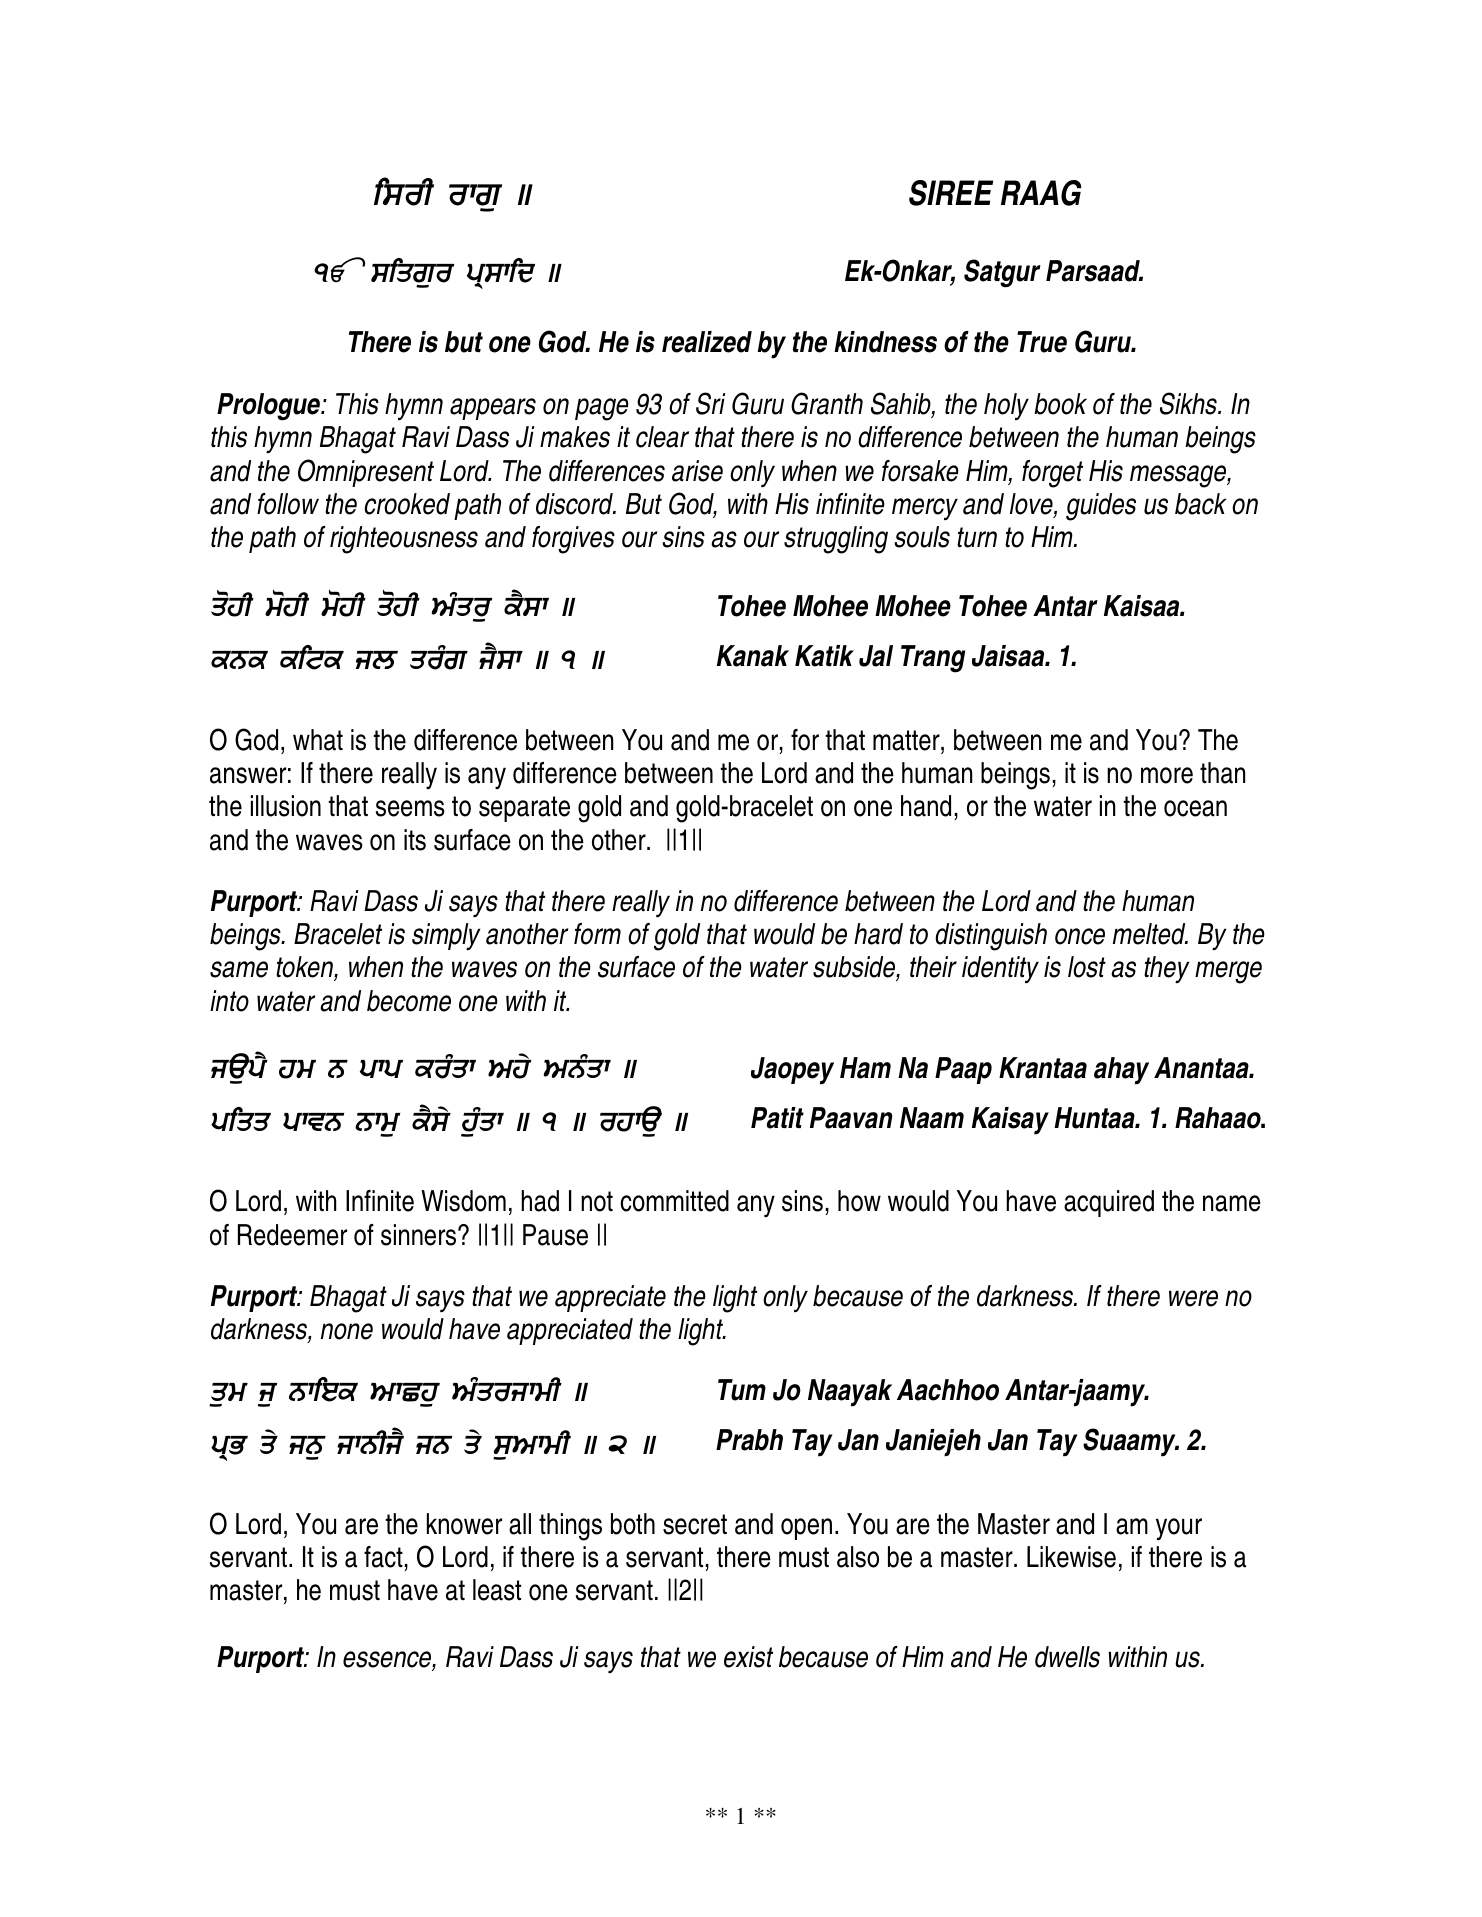  What do you see at coordinates (907, 740) in the image?
I see `matter` at bounding box center [907, 740].
